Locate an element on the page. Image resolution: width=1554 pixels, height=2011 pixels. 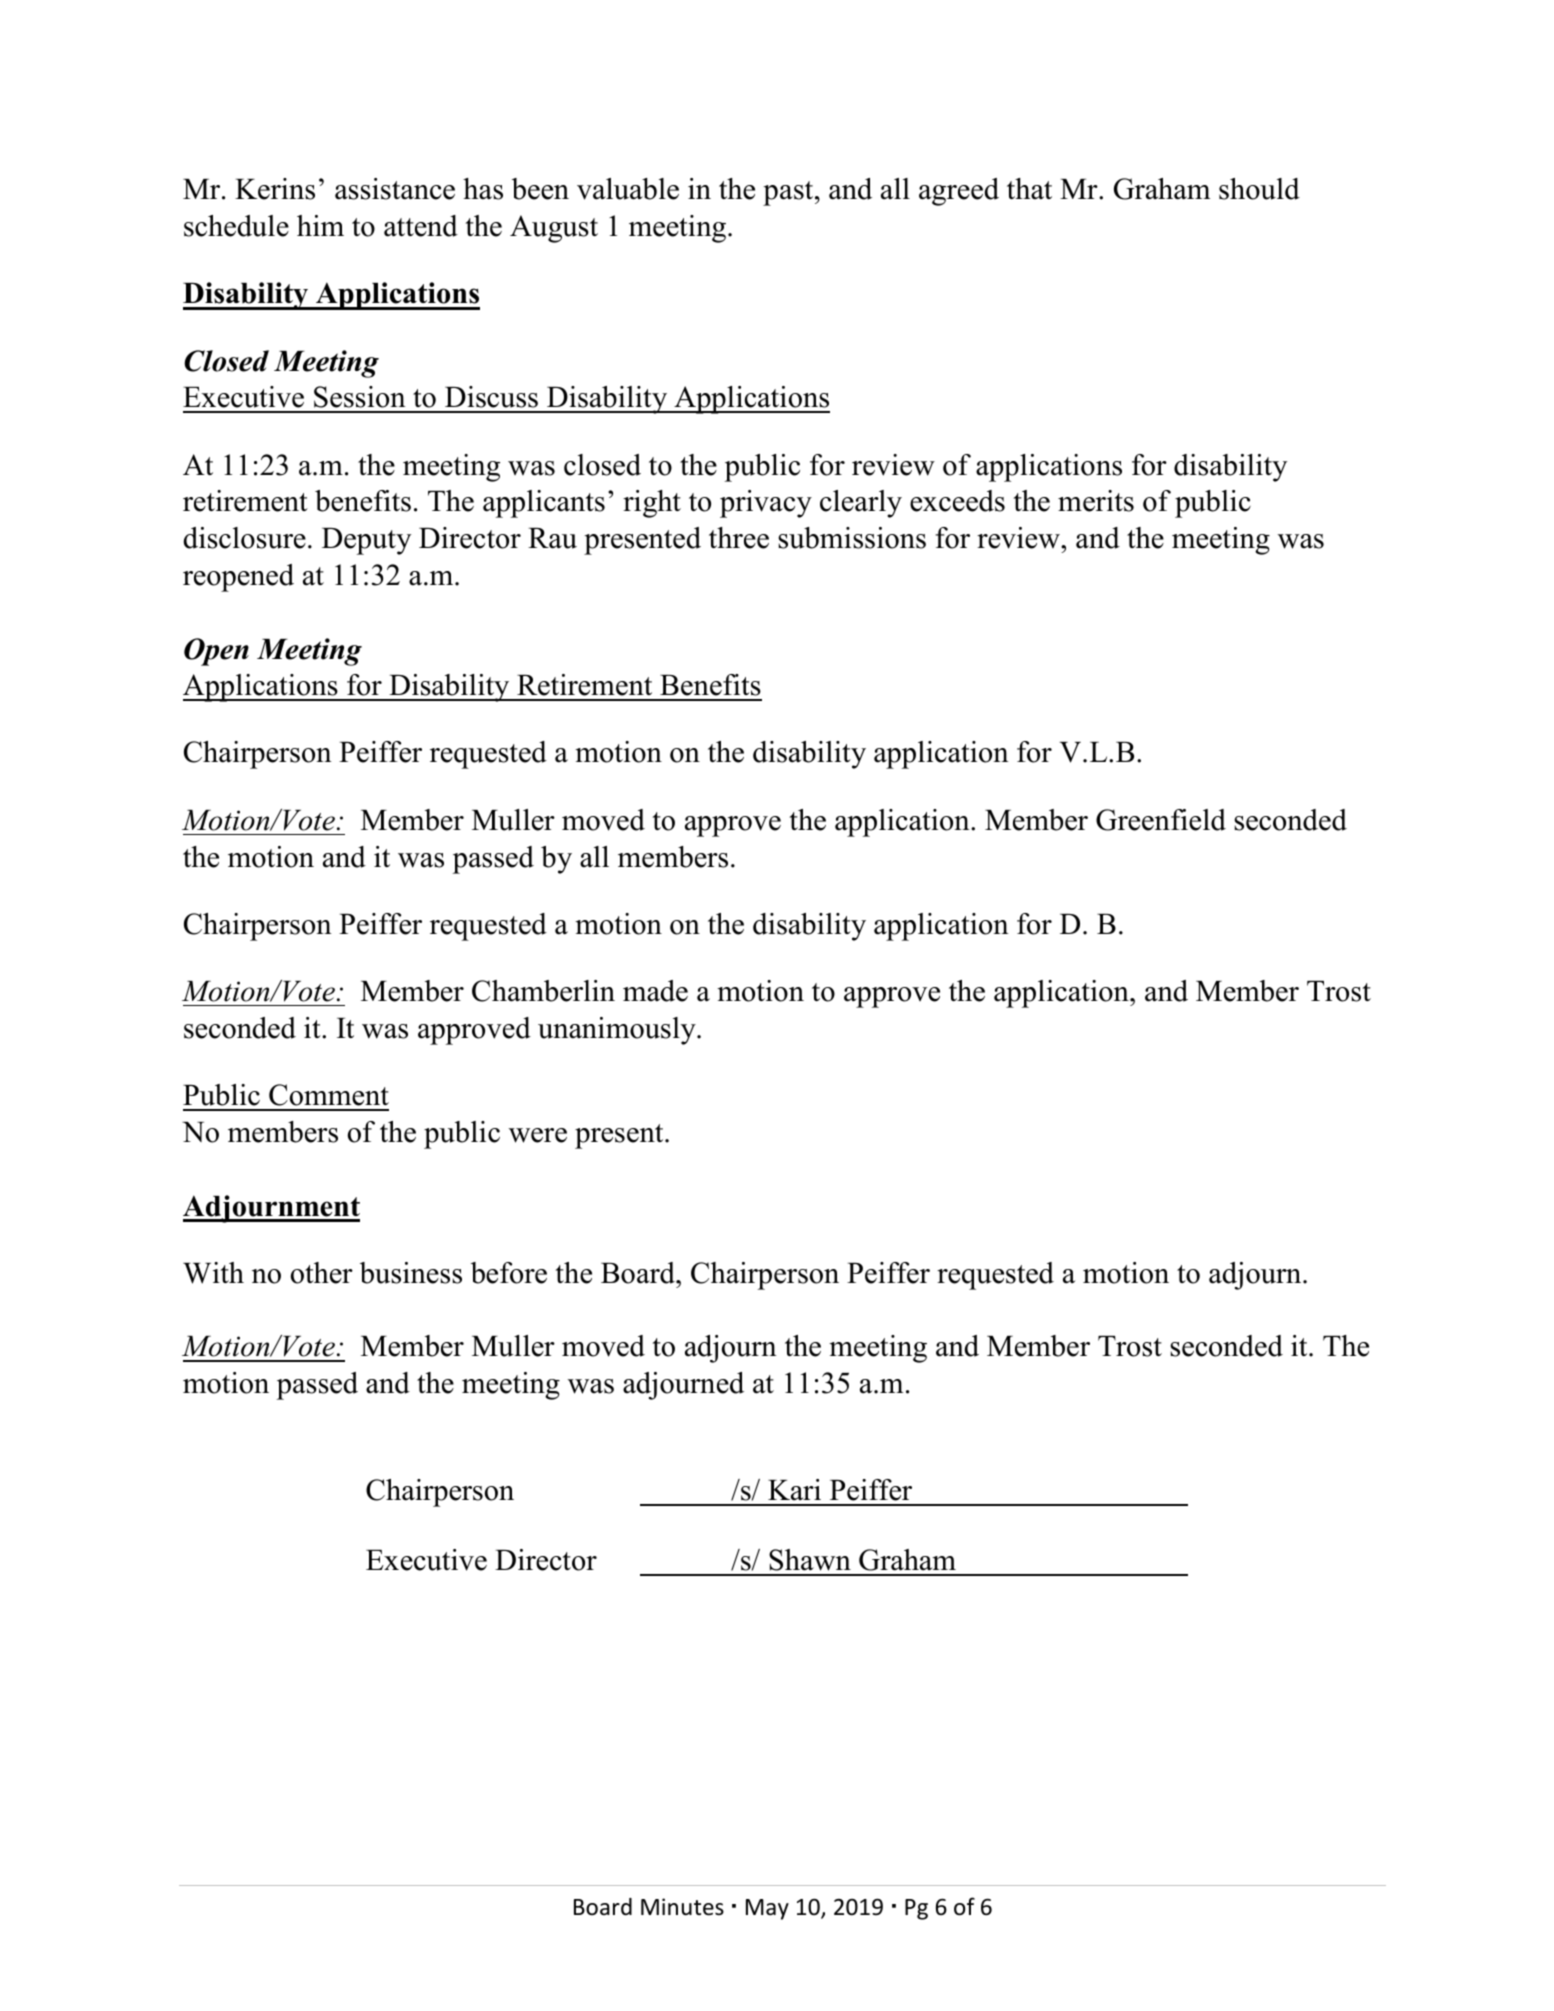
past is located at coordinates (789, 193).
